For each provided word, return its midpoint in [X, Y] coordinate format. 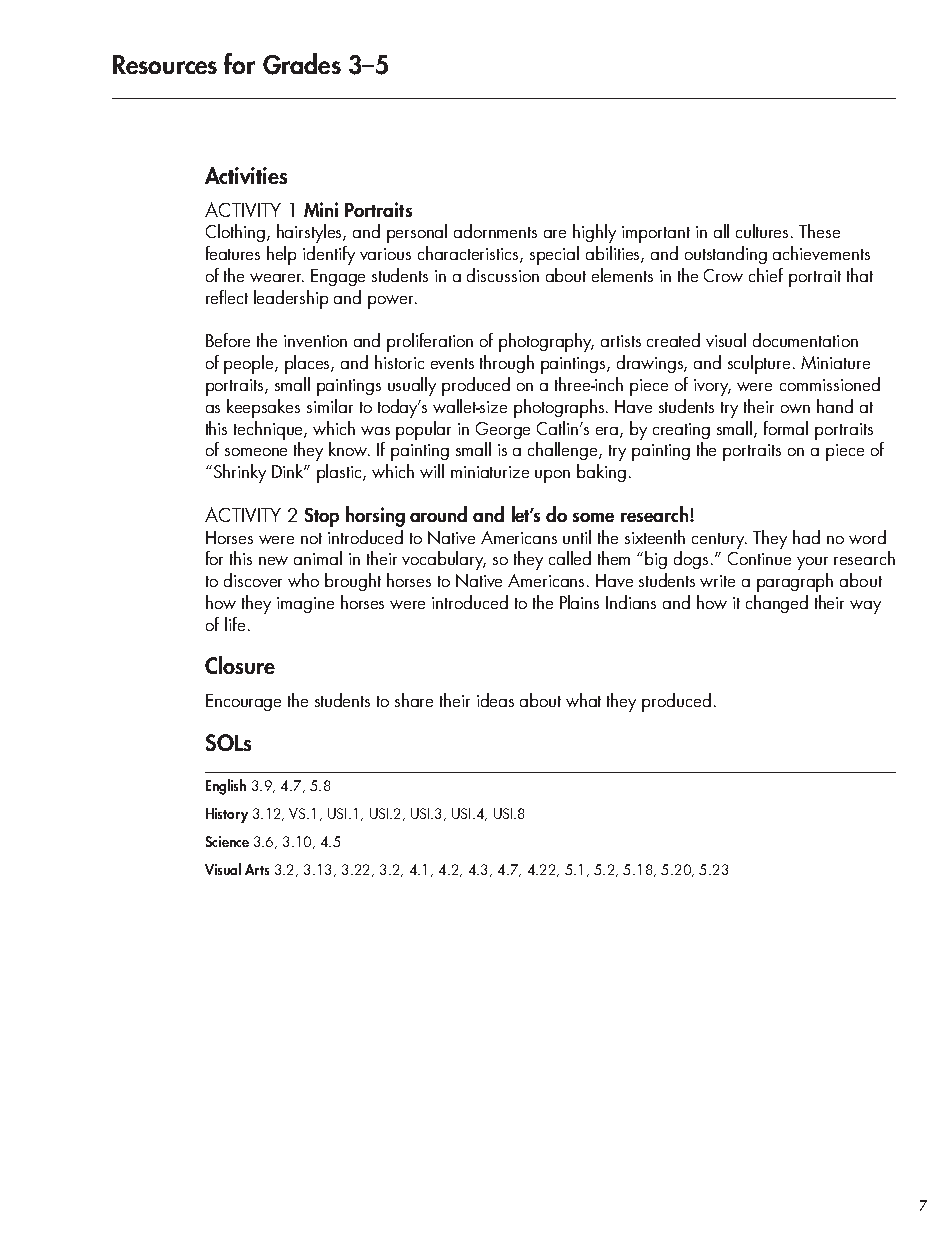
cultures [764, 231]
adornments [495, 231]
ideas [495, 700]
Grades [302, 64]
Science [227, 841]
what [583, 700]
